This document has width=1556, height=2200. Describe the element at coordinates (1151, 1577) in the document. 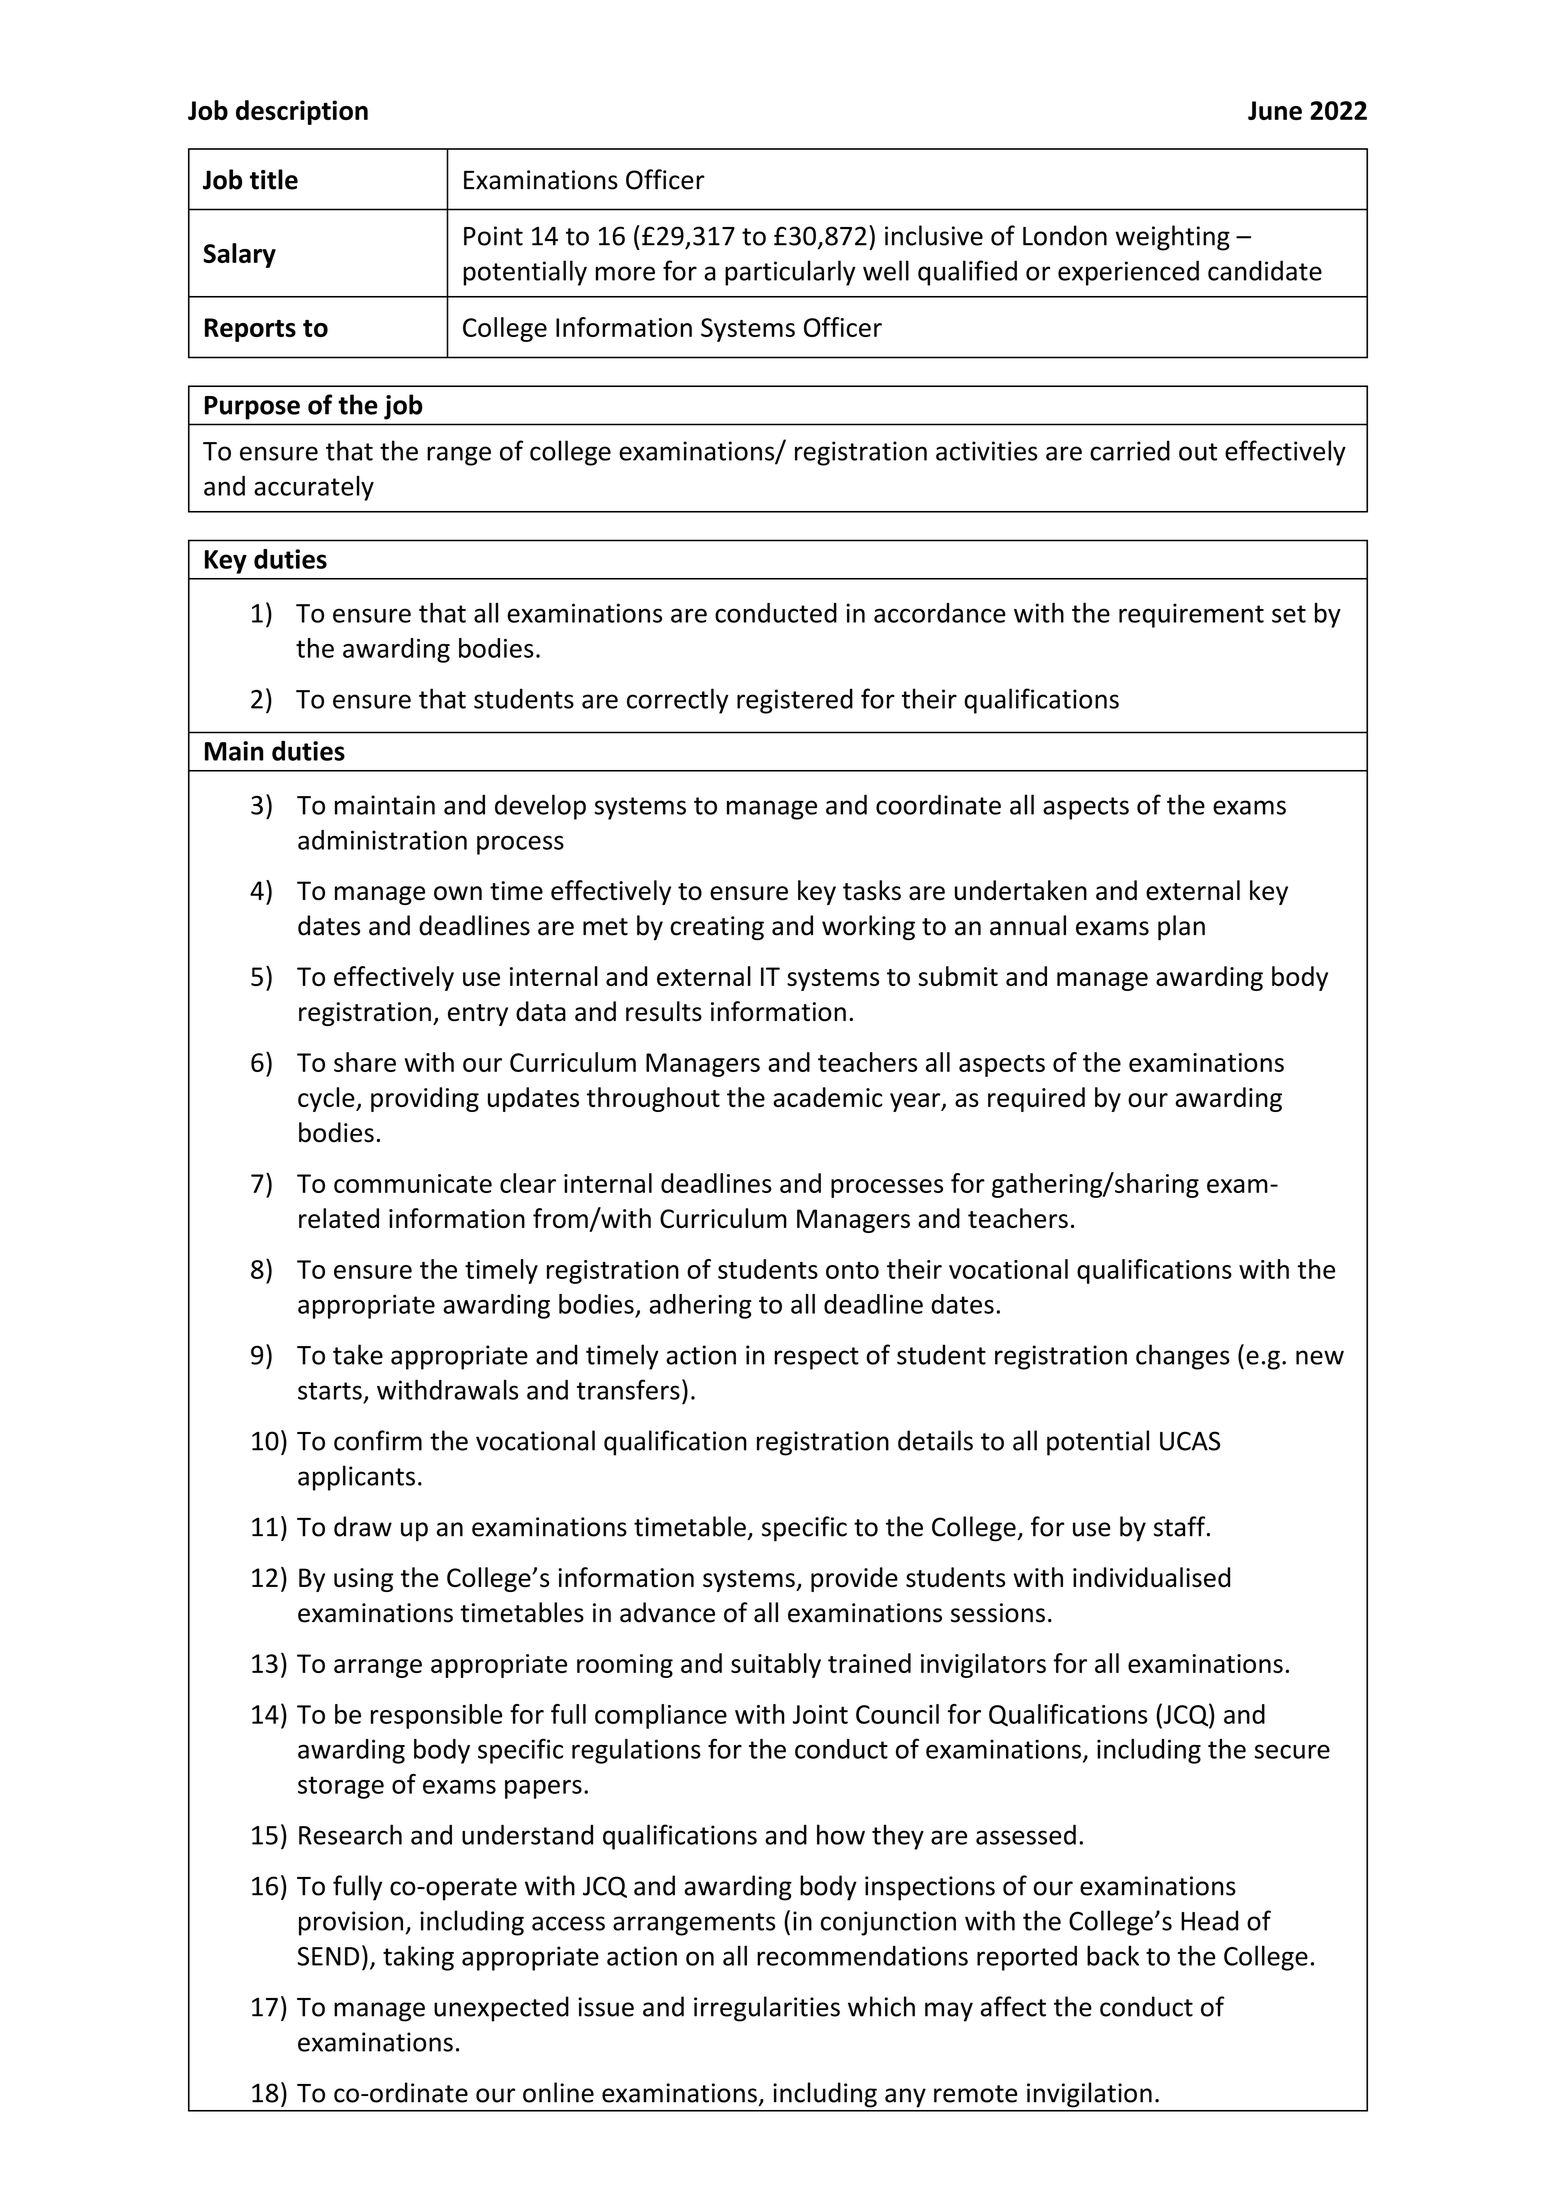

I see `individualised` at that location.
